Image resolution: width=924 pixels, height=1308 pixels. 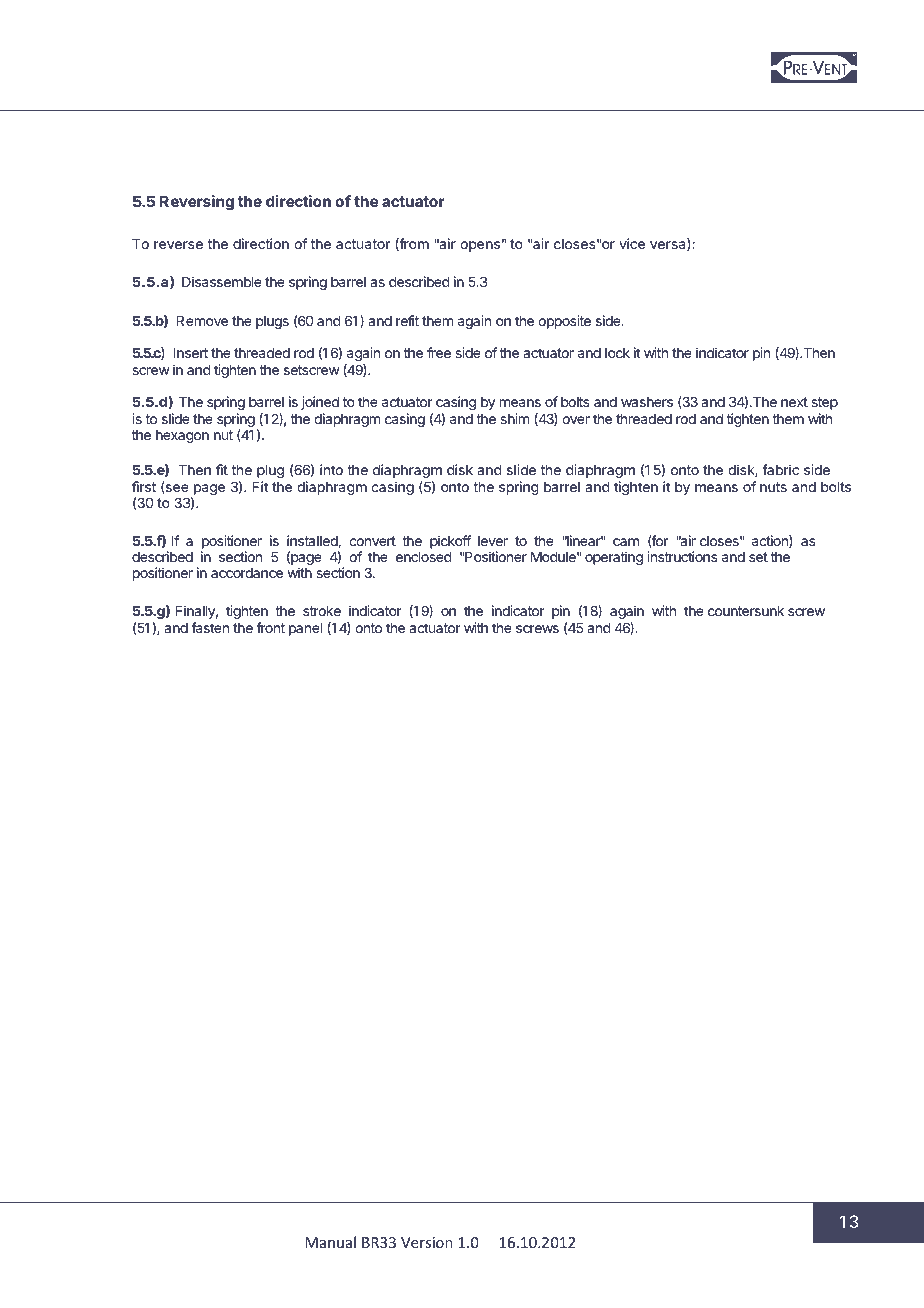 What do you see at coordinates (305, 629) in the screenshot?
I see `panel` at bounding box center [305, 629].
